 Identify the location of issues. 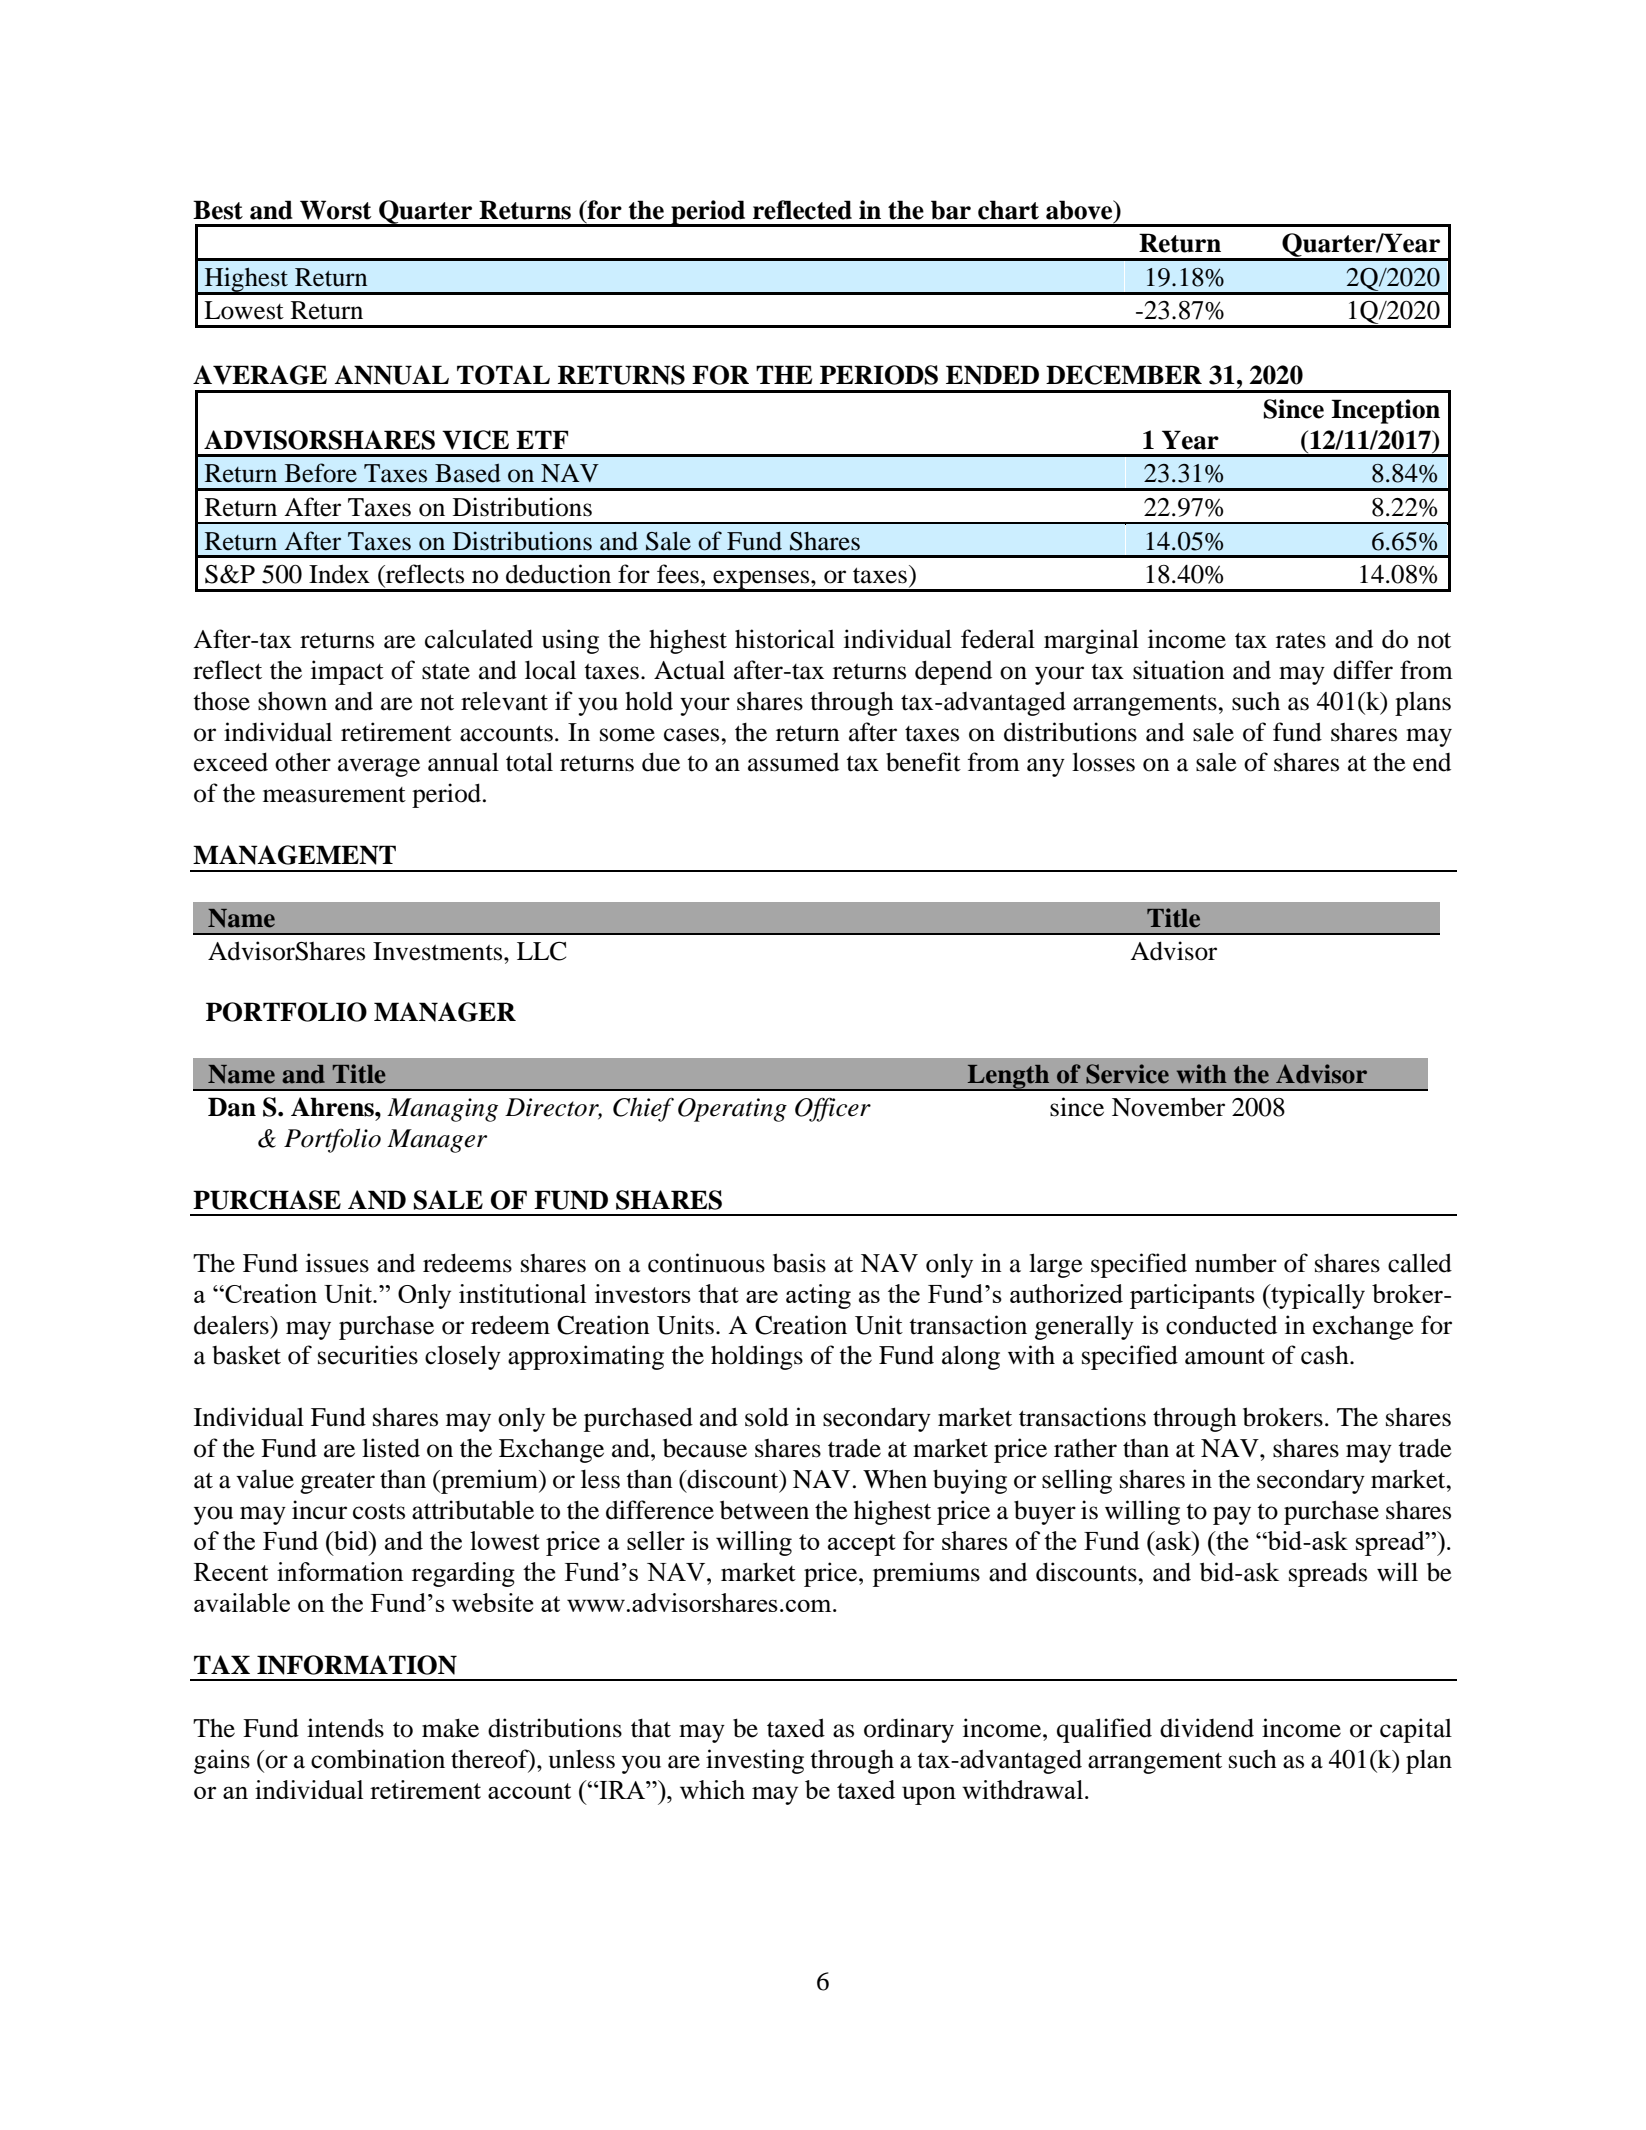
(337, 1263).
